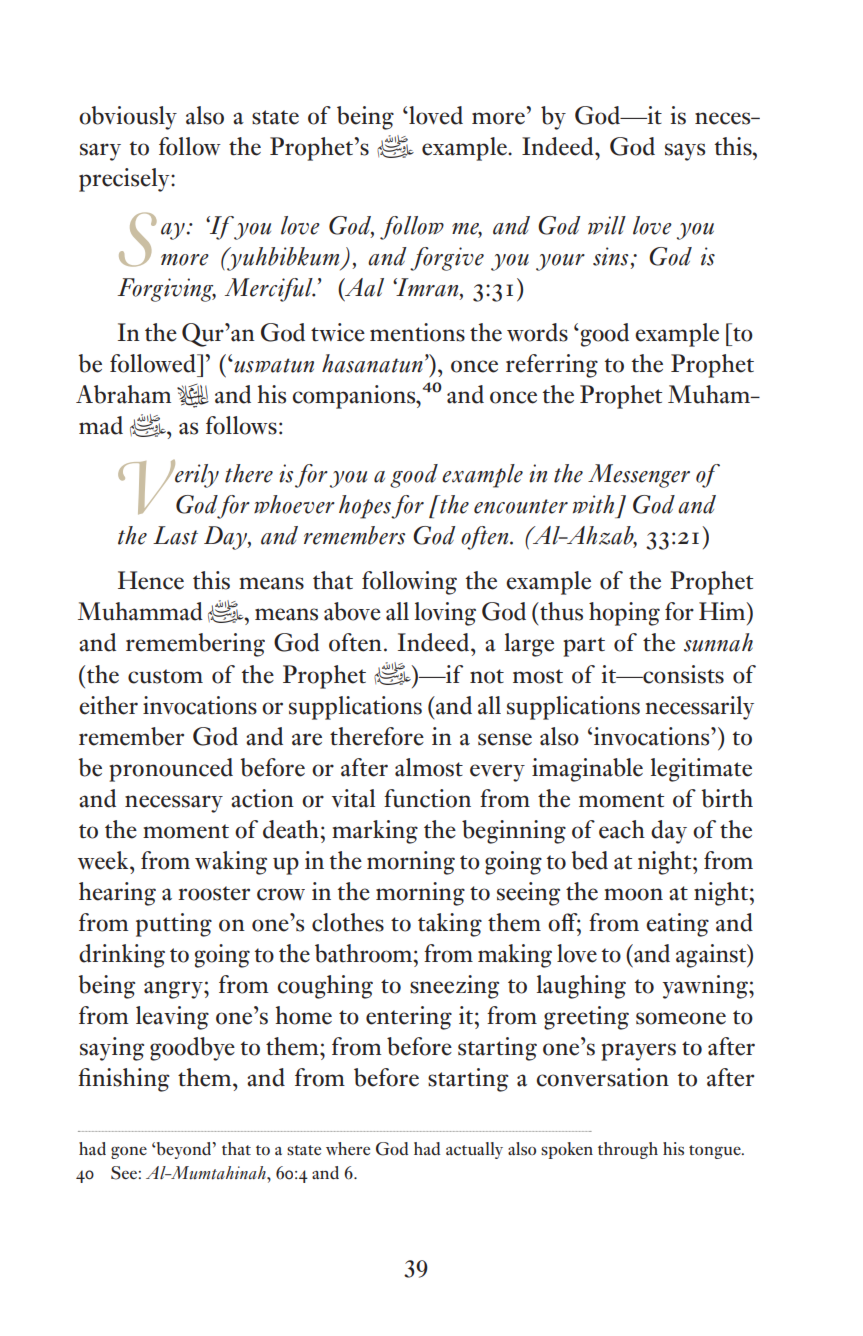 The image size is (863, 1336). I want to click on loving, so click(445, 614).
